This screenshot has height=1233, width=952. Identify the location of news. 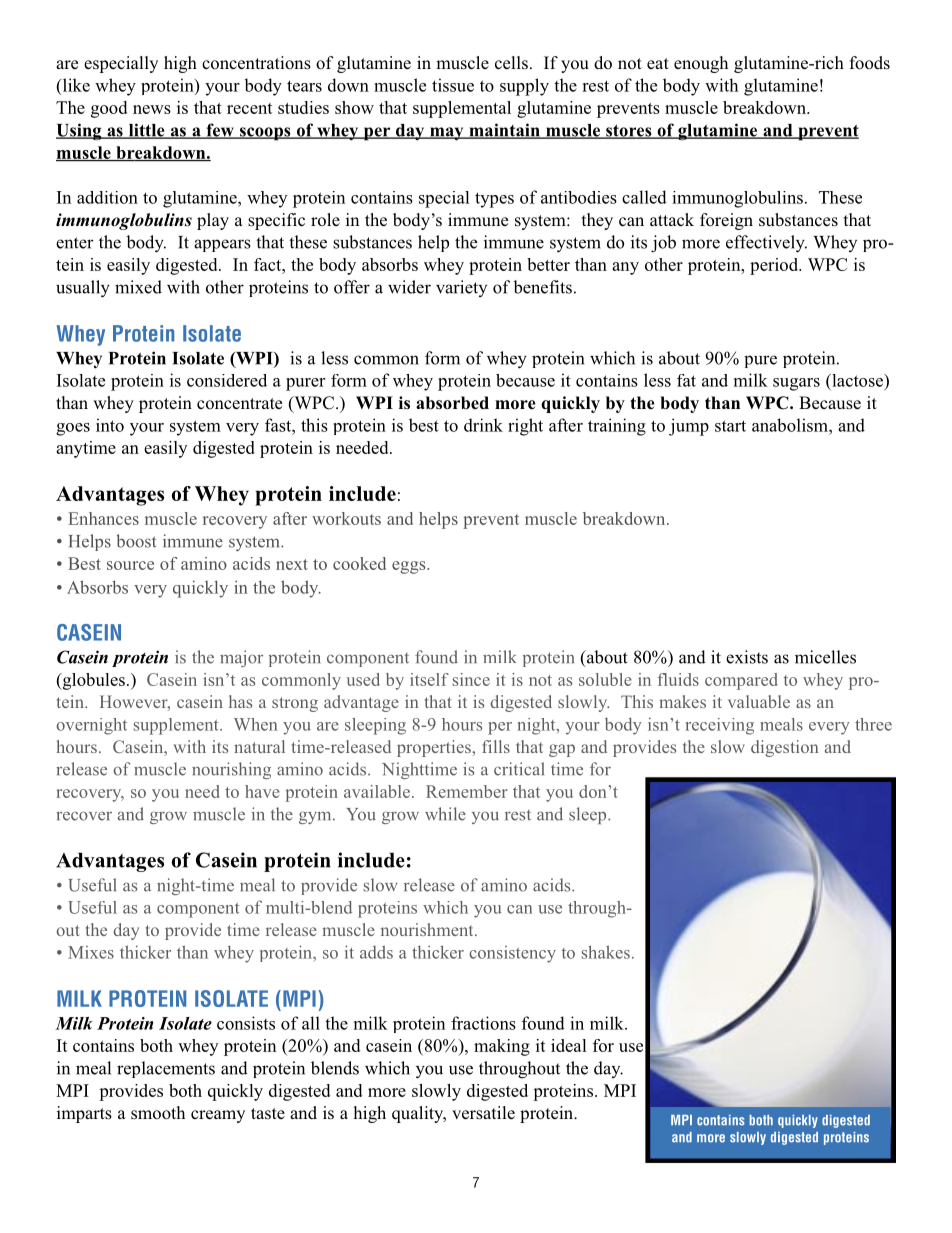
(152, 109).
